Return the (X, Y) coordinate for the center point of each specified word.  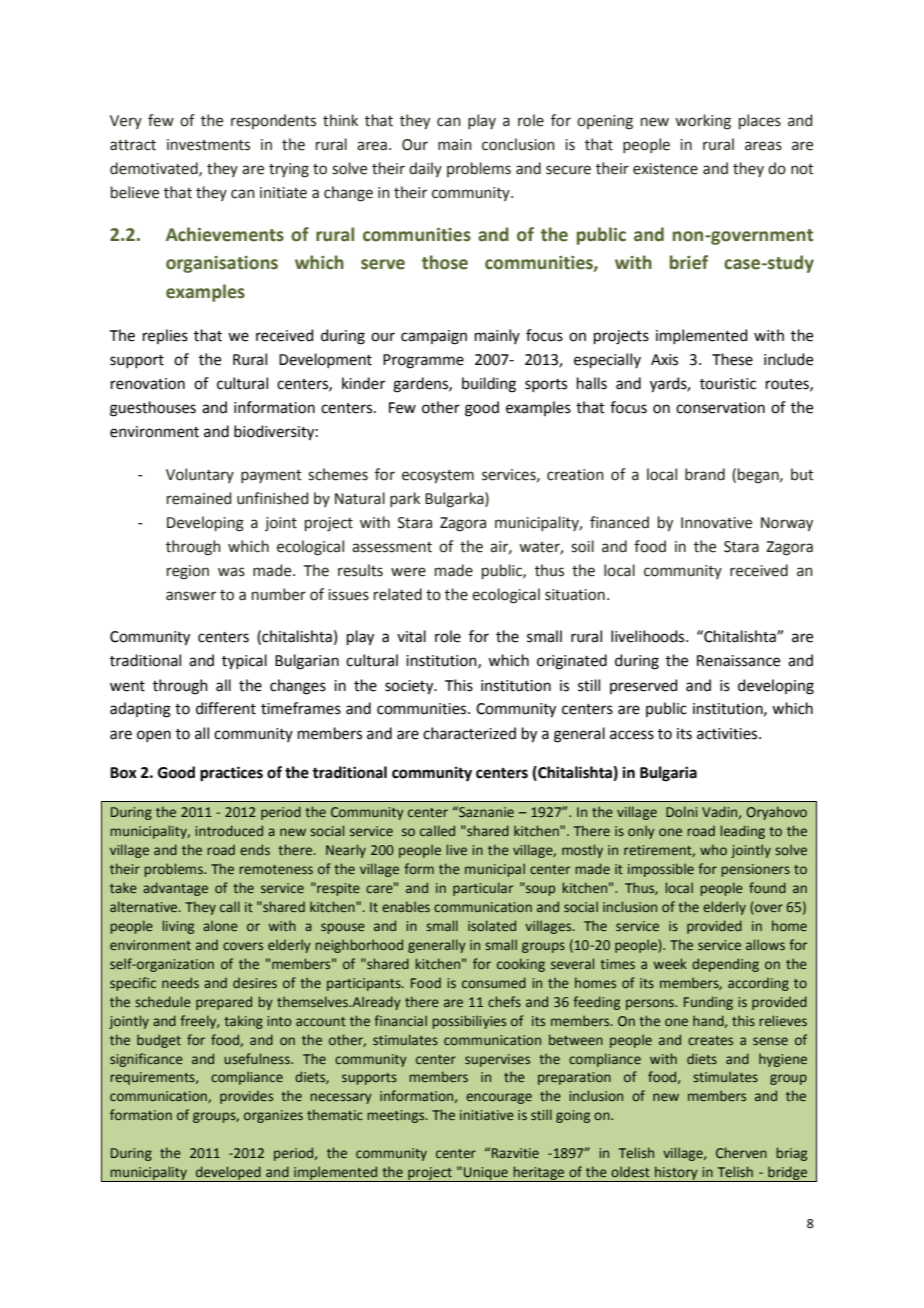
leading (742, 832)
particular (483, 889)
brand (705, 474)
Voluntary (200, 475)
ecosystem (438, 476)
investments (208, 145)
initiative (487, 1115)
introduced (229, 830)
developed (228, 1174)
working (703, 122)
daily (425, 169)
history (676, 1174)
